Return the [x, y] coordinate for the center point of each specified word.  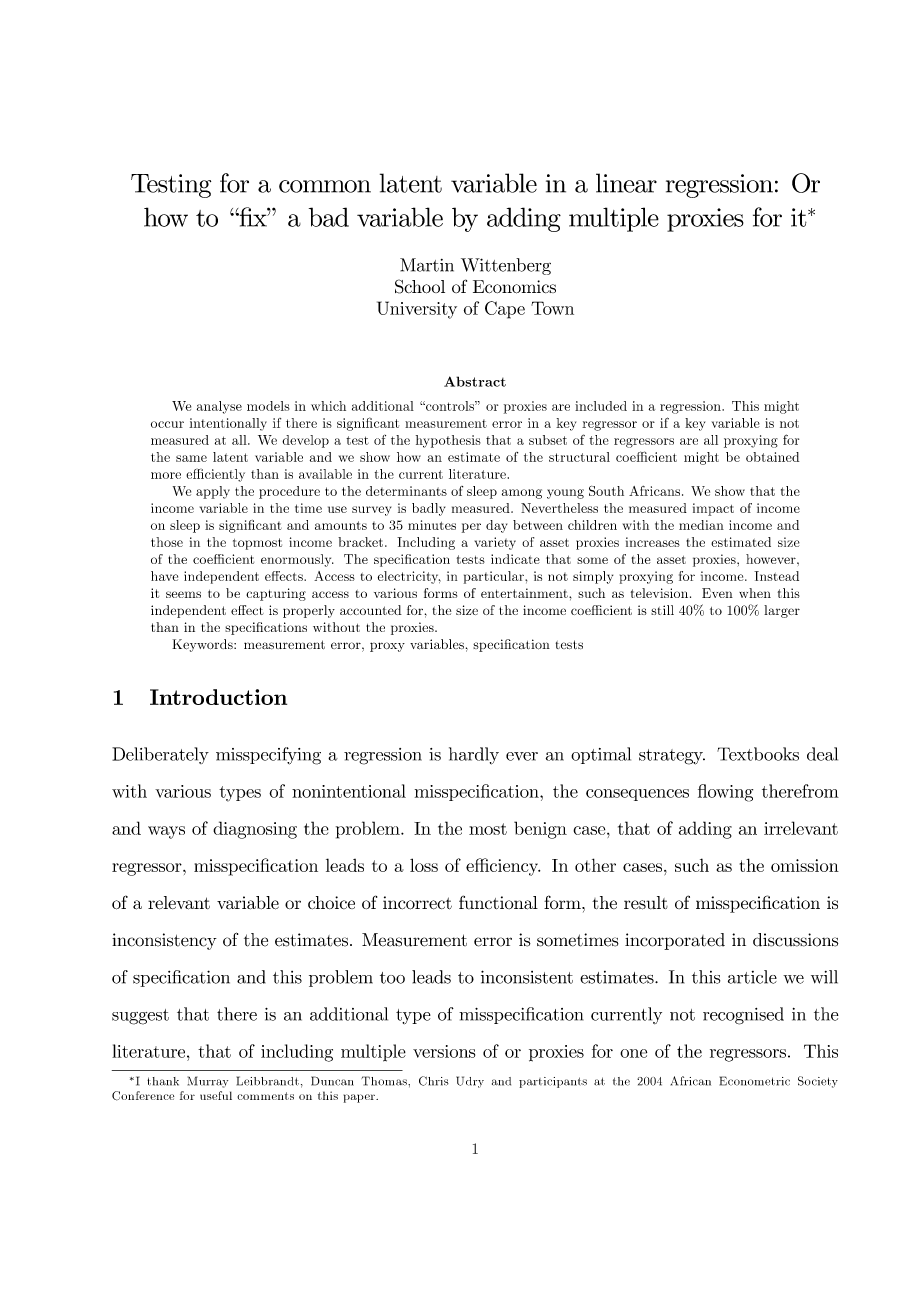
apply [213, 492]
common [325, 186]
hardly [474, 756]
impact [713, 509]
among [522, 494]
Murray [208, 1082]
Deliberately [160, 755]
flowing [725, 793]
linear [626, 183]
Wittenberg [506, 266]
